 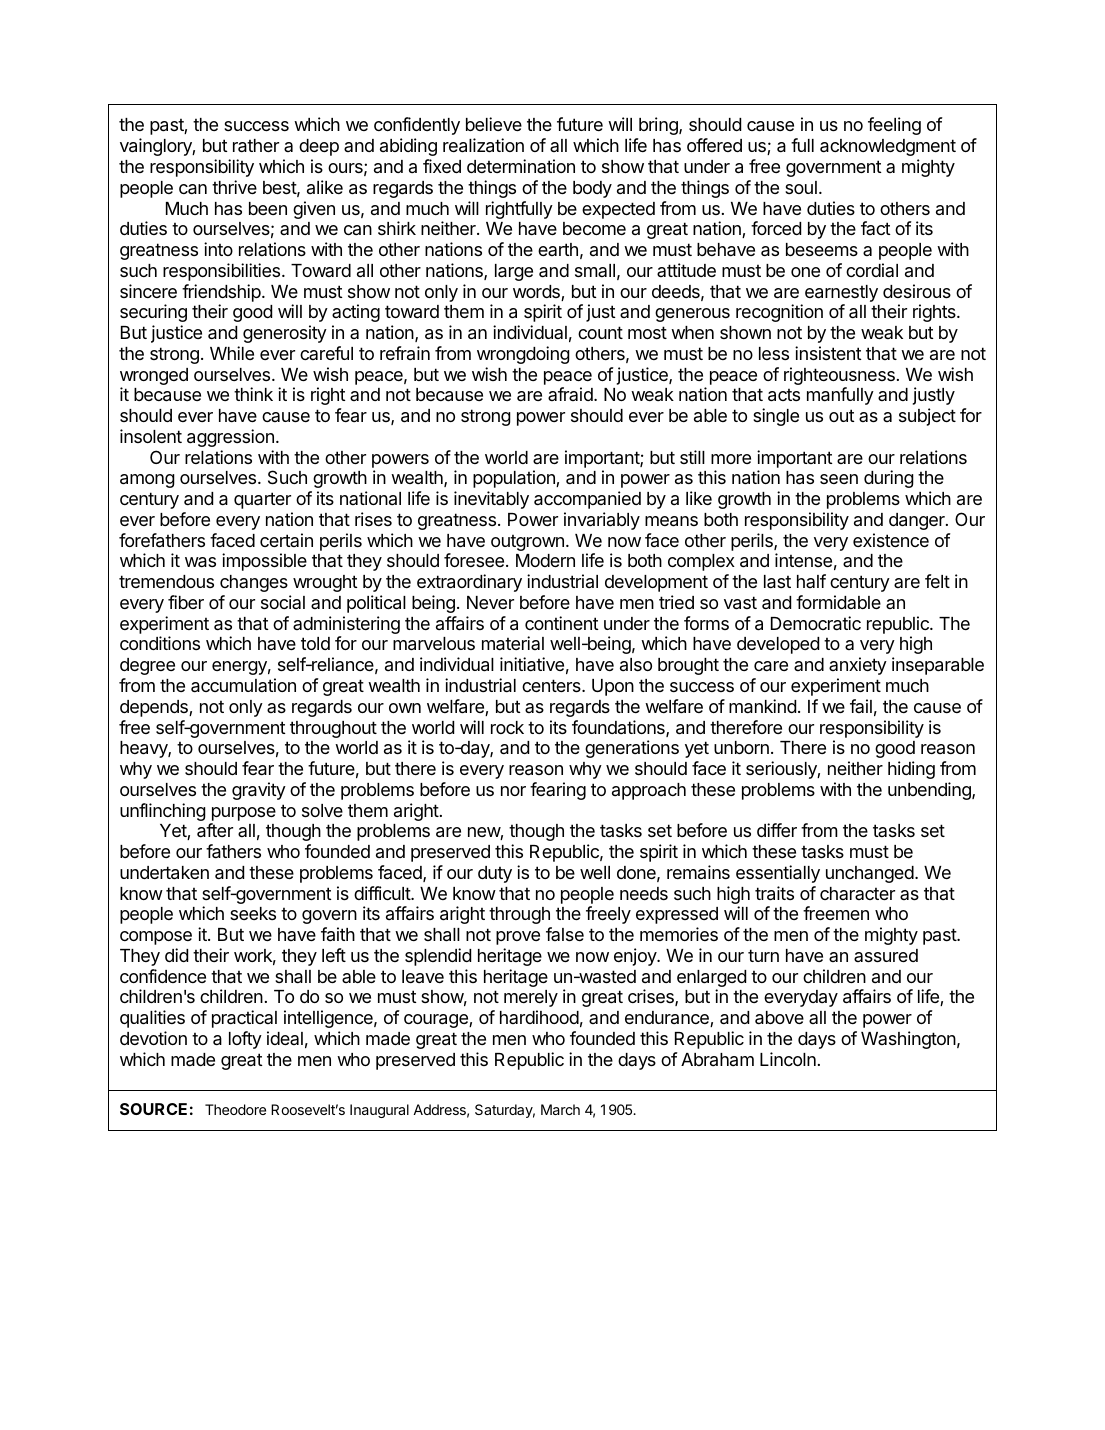 What do you see at coordinates (788, 1059) in the screenshot?
I see `Lincoln` at bounding box center [788, 1059].
